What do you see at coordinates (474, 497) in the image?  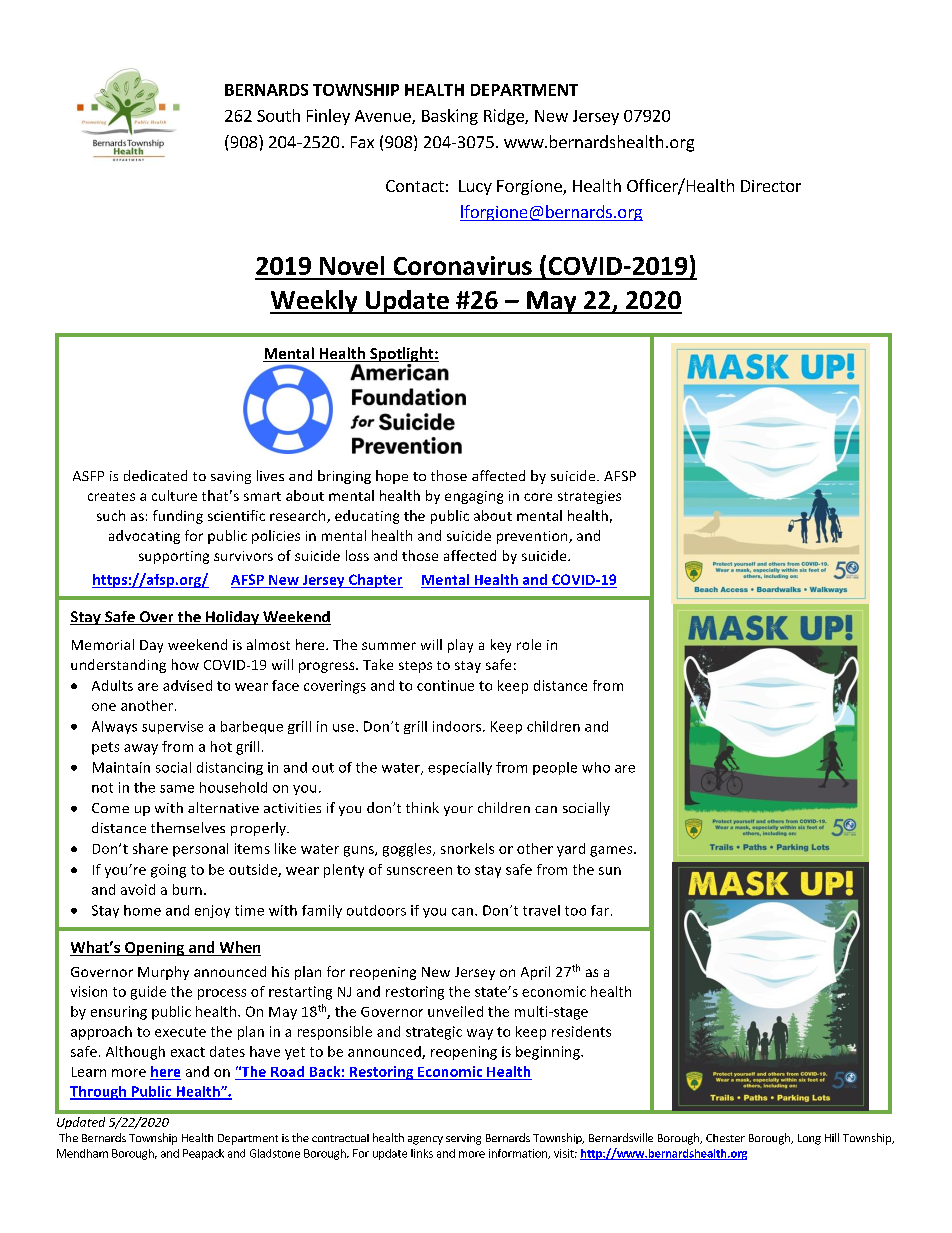 I see `engaging` at bounding box center [474, 497].
